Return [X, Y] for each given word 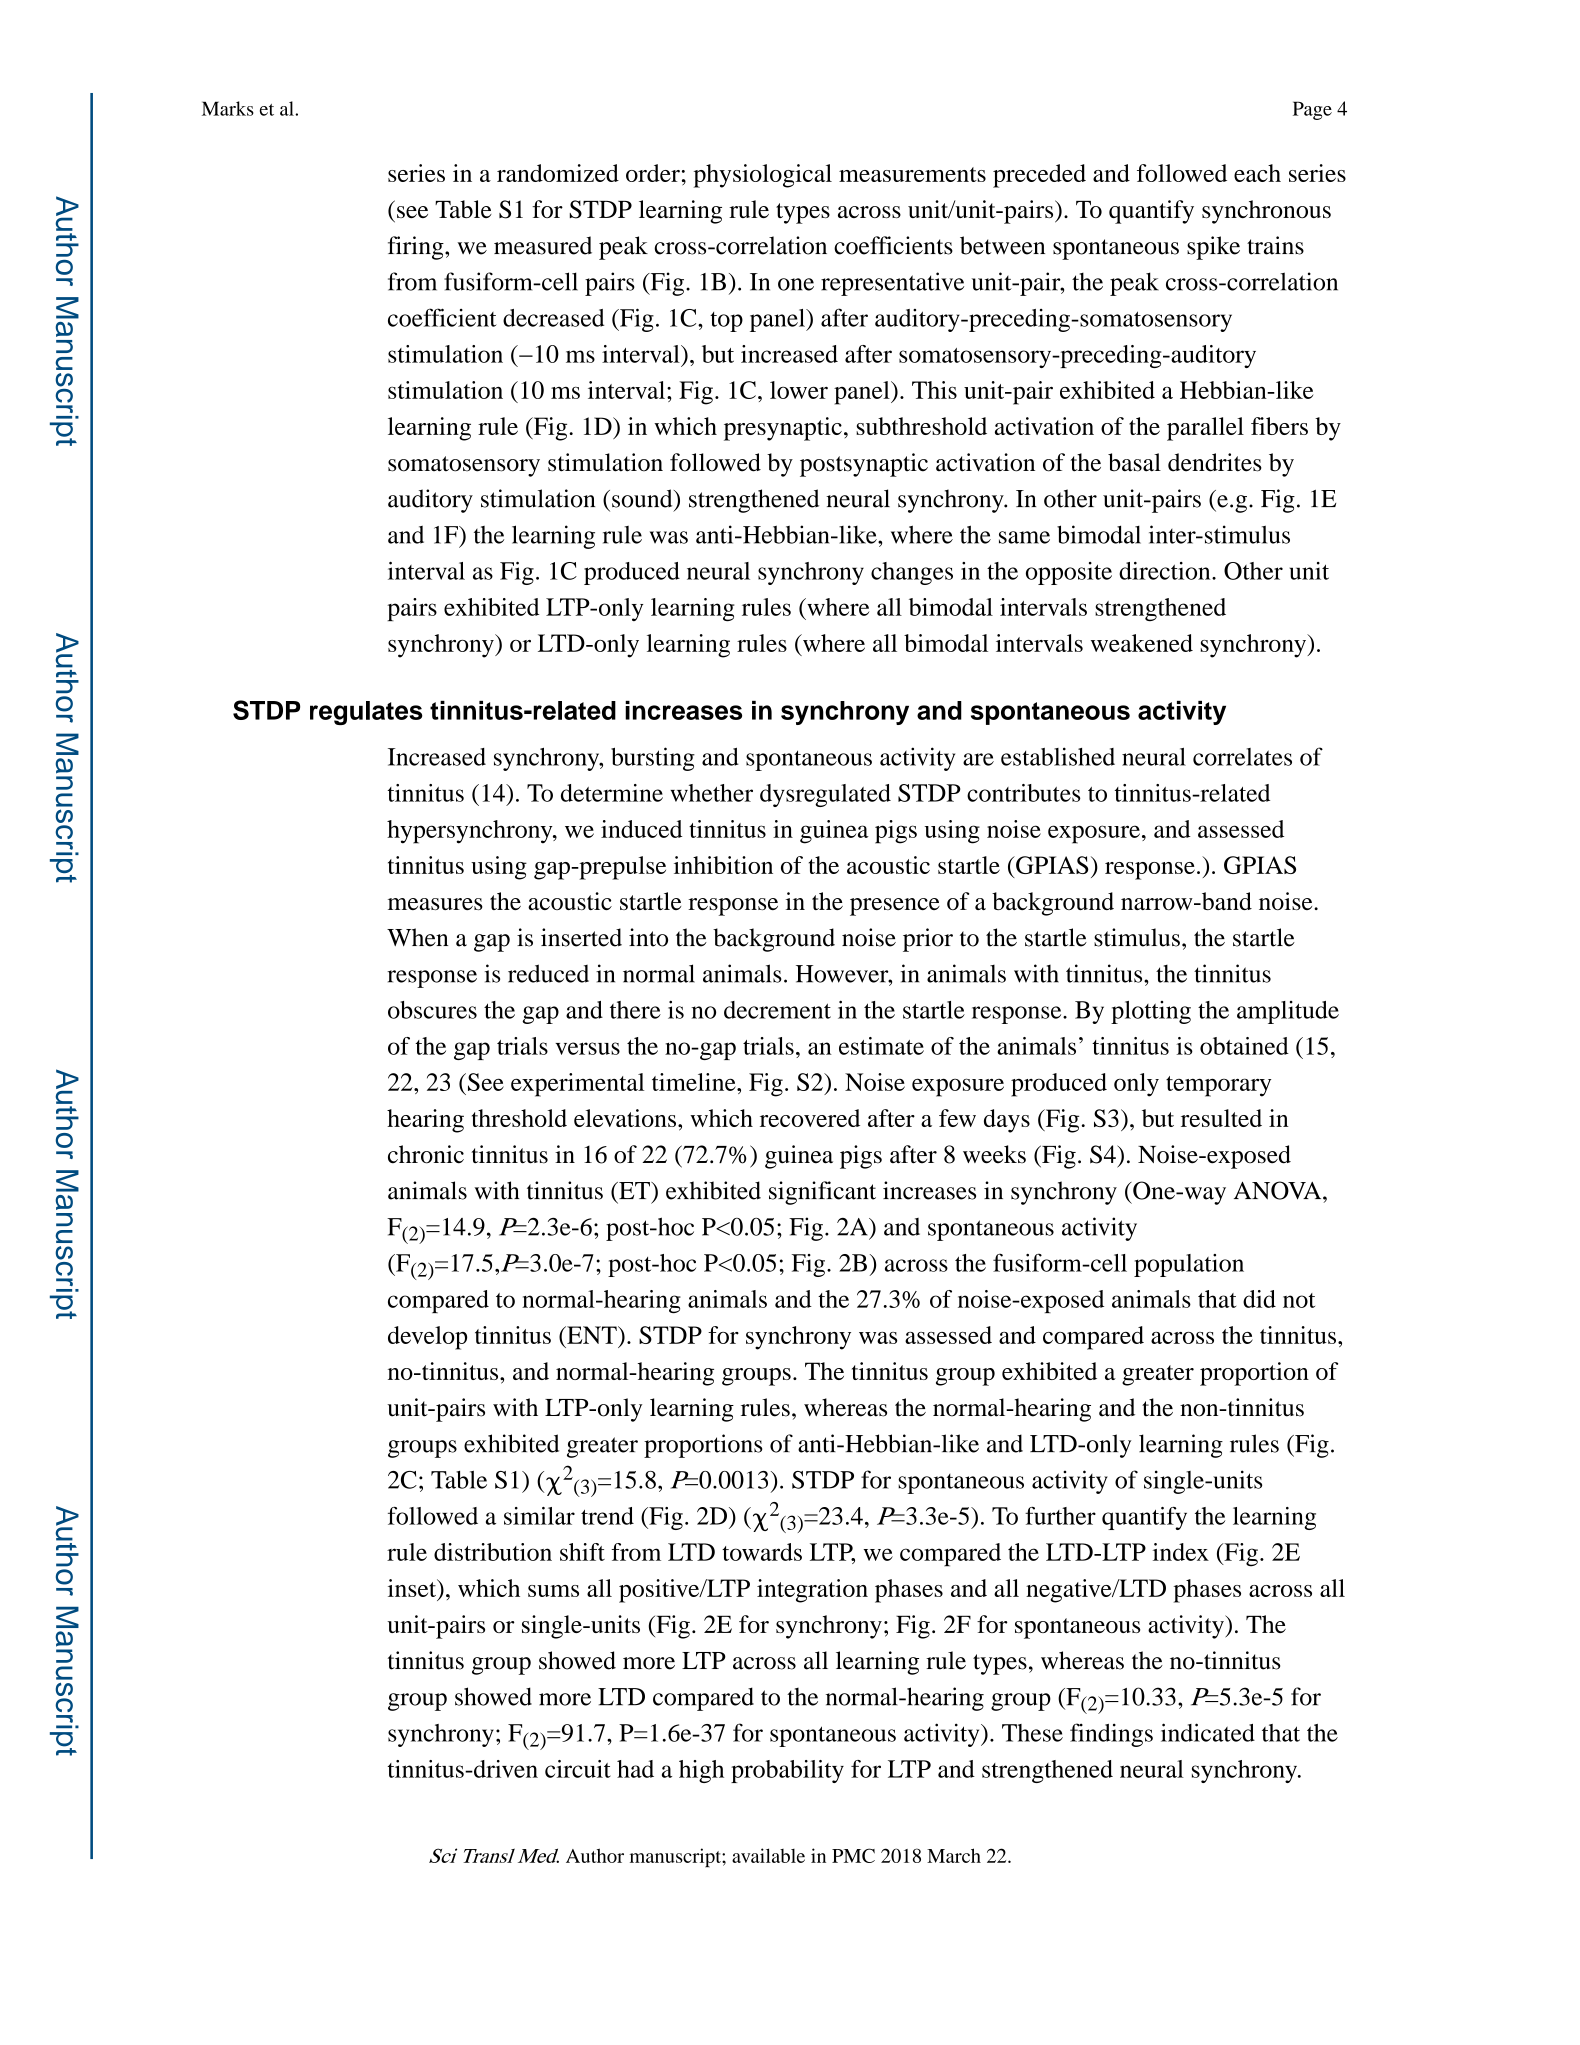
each [1257, 173]
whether [711, 793]
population [1189, 1265]
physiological [763, 176]
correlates [1242, 757]
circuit [578, 1769]
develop [427, 1338]
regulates [366, 713]
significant [822, 1193]
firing [417, 248]
